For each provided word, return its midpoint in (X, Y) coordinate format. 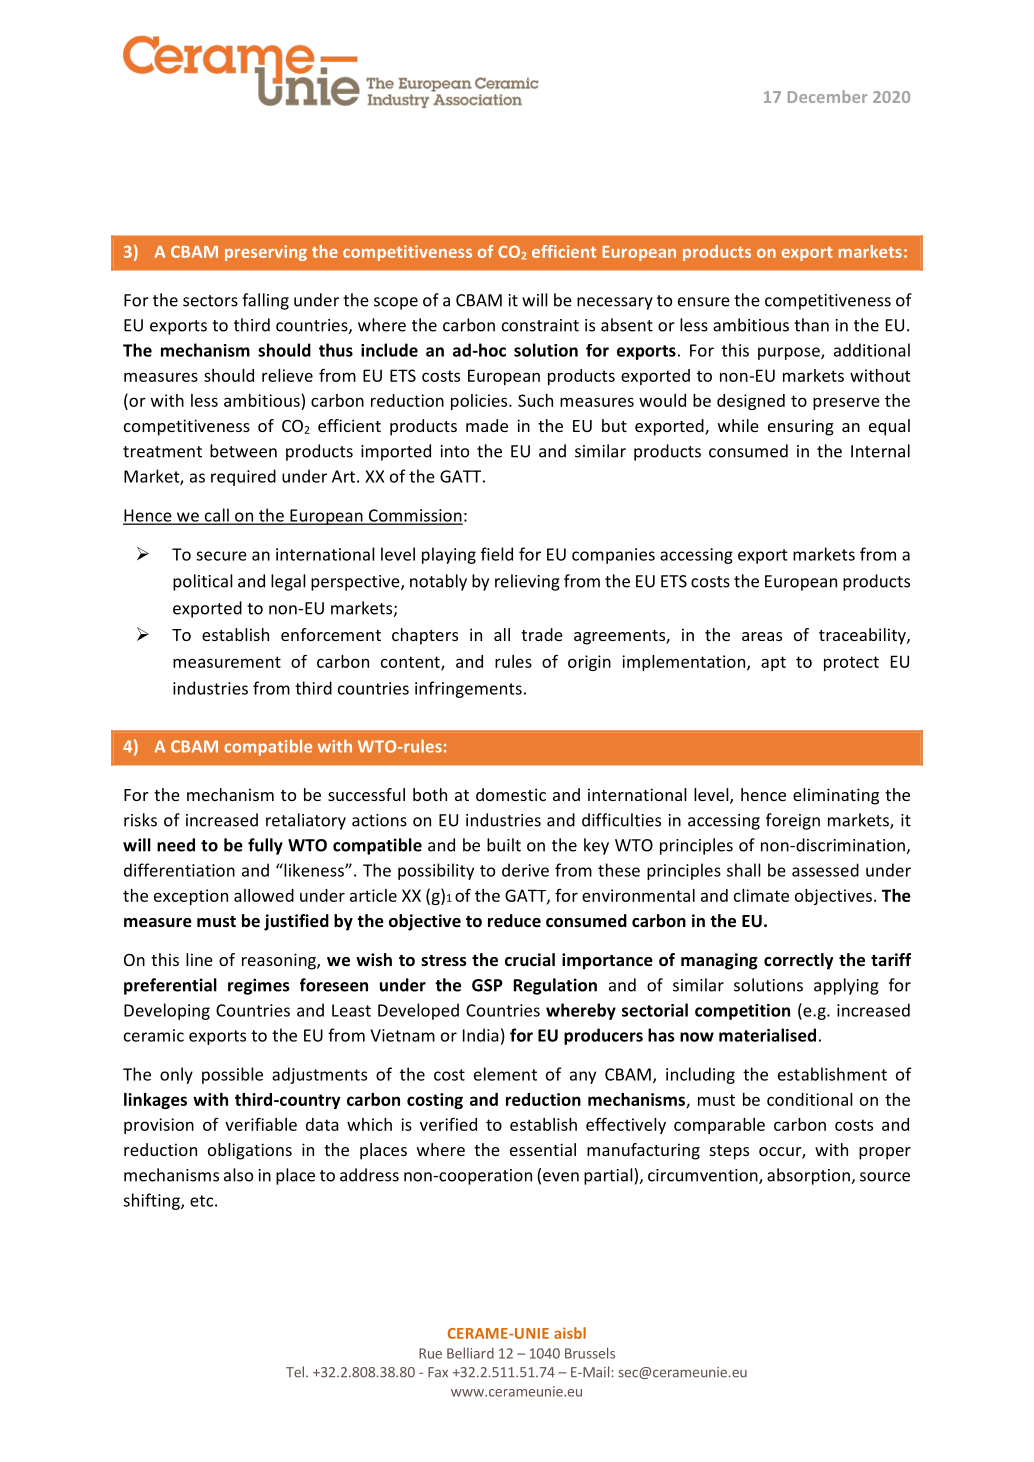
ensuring (801, 427)
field (497, 554)
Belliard (470, 1353)
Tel (295, 1372)
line (199, 959)
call (216, 516)
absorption (809, 1176)
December (827, 96)
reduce (514, 921)
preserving (266, 253)
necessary (615, 303)
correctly (799, 961)
